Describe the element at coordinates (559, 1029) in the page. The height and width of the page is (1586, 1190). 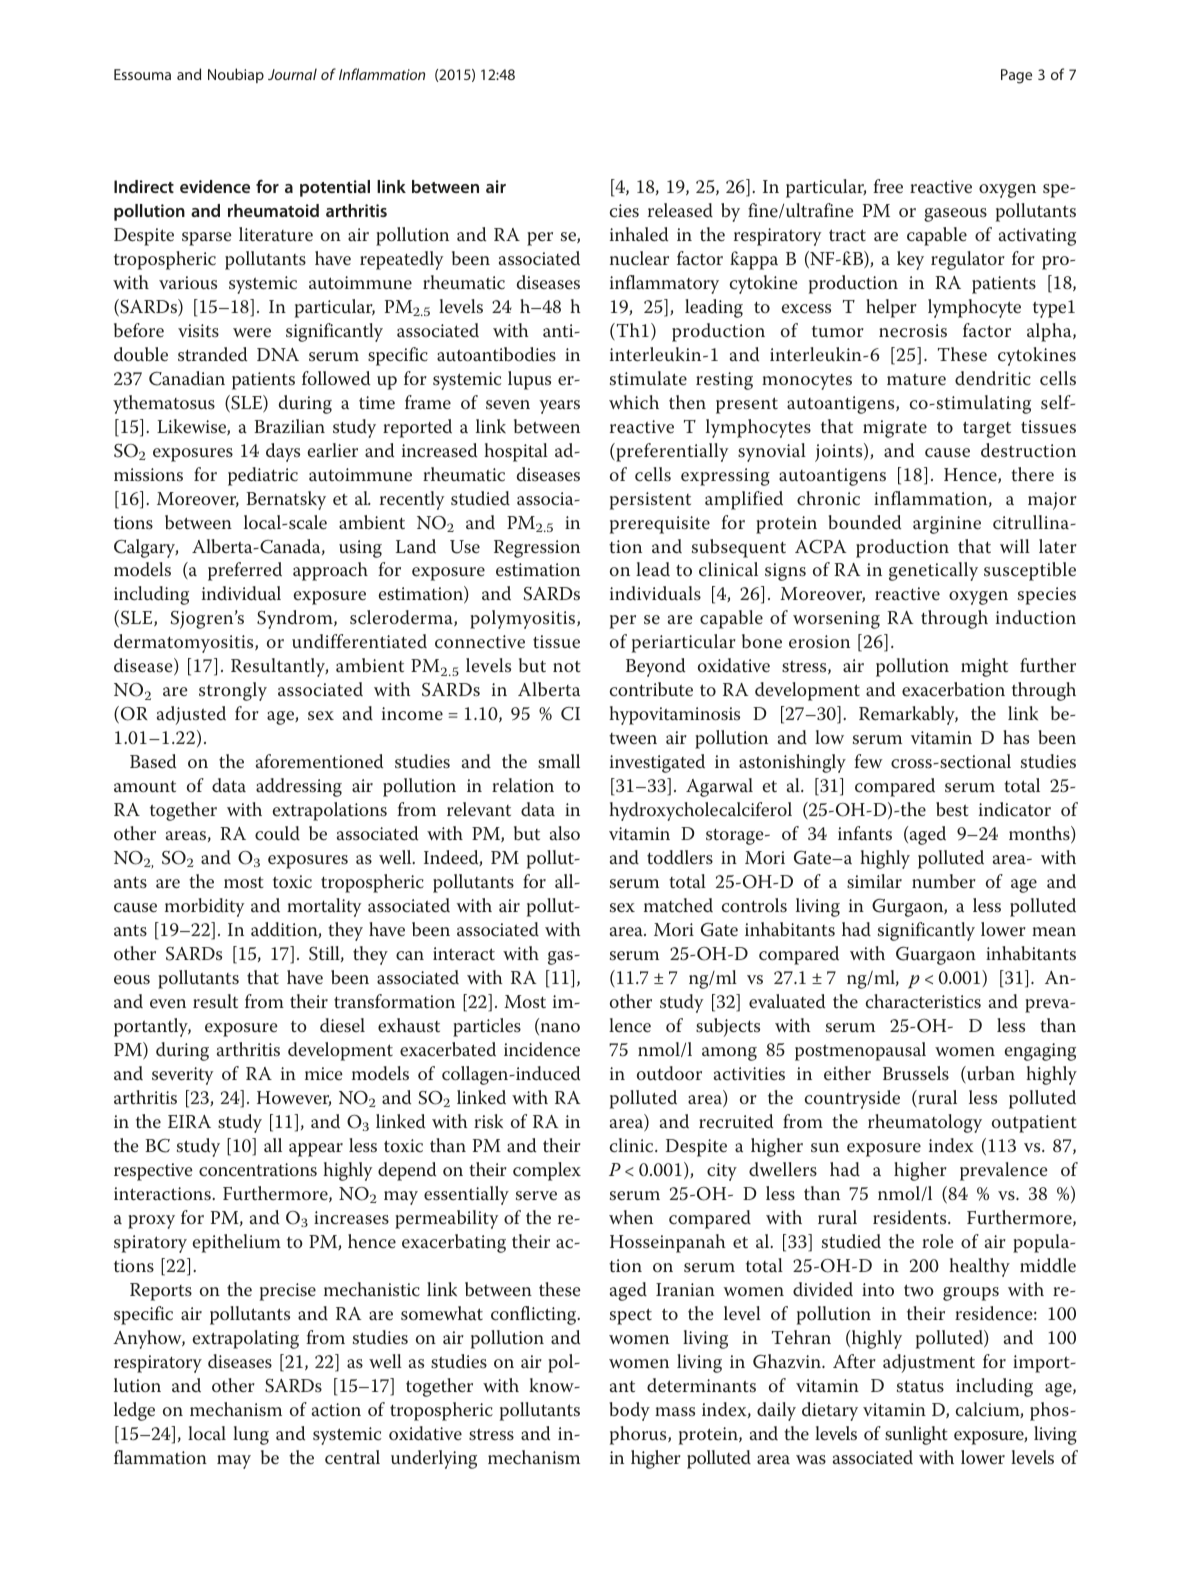
I see `nano` at that location.
